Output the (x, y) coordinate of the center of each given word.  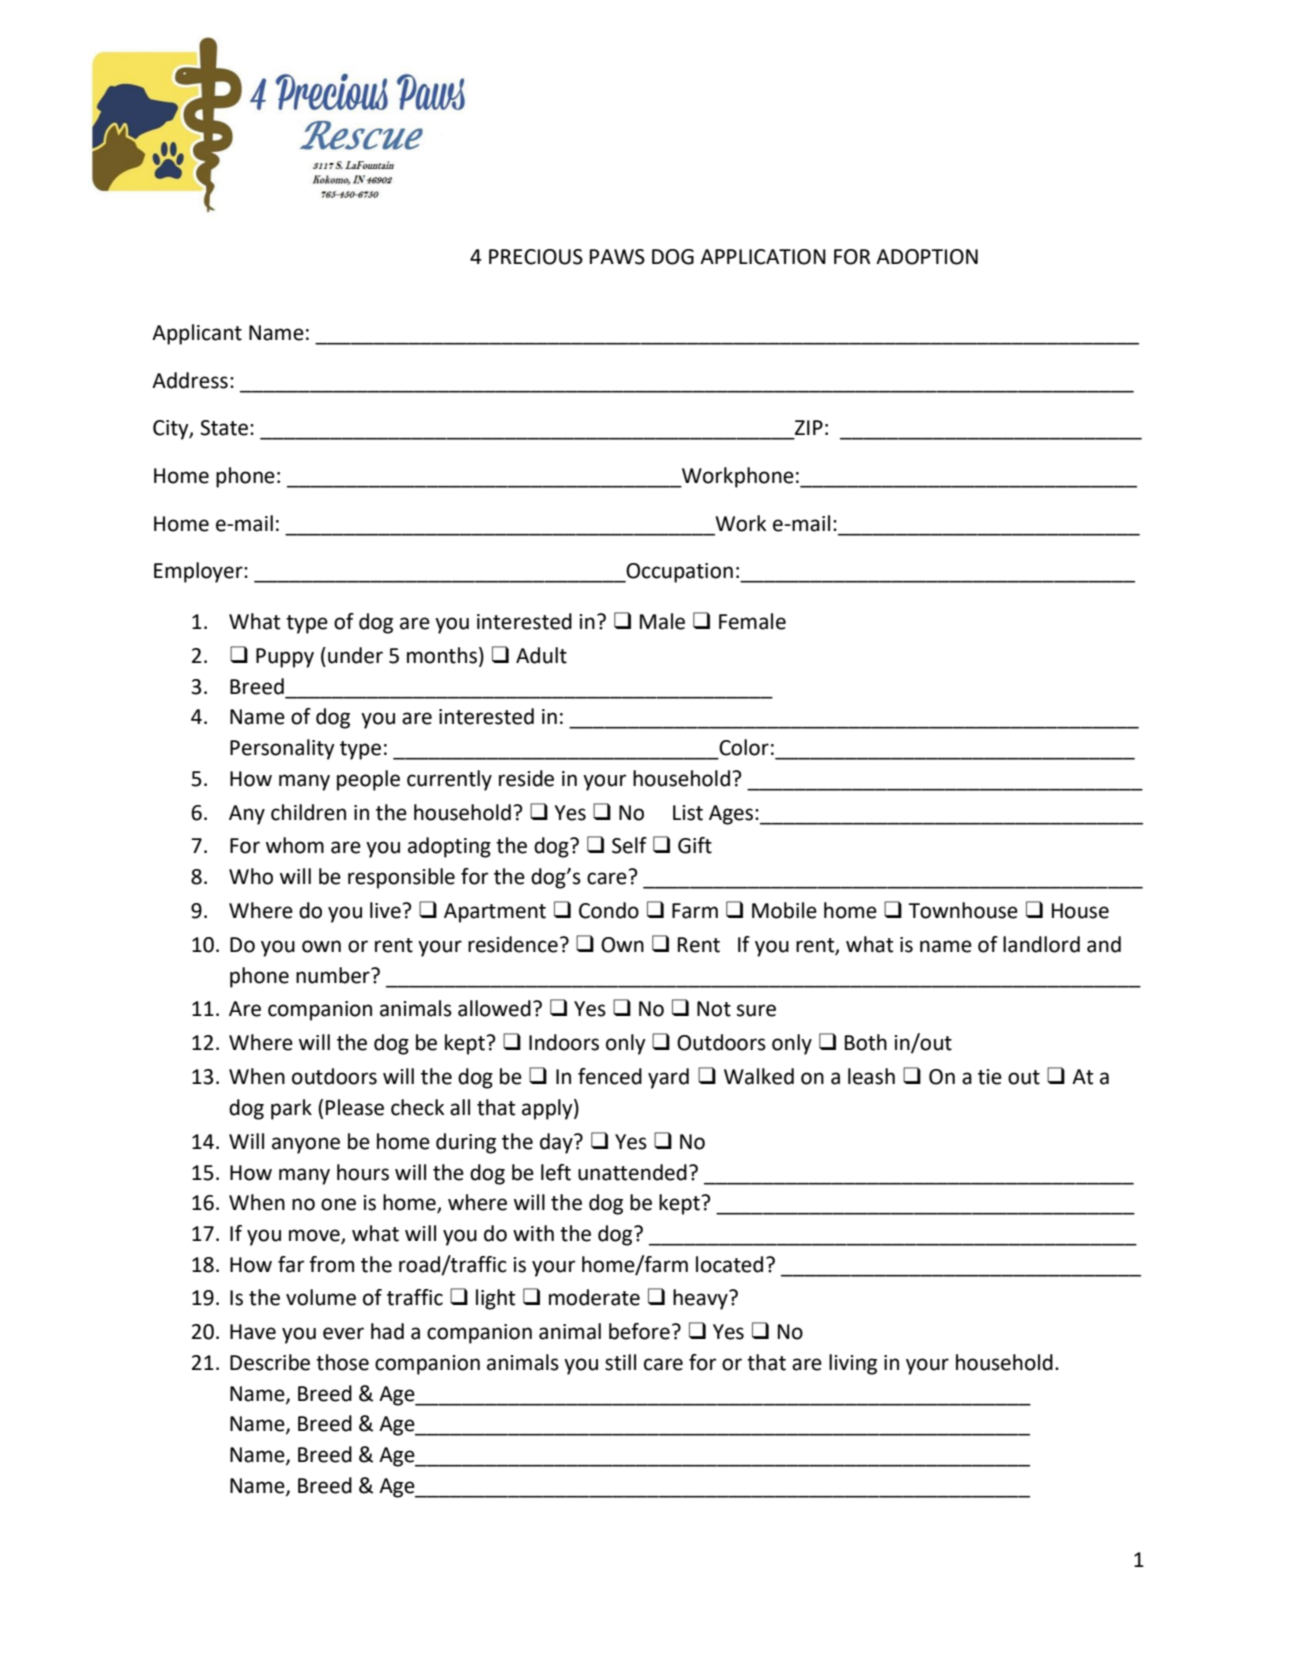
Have (253, 1332)
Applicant (197, 334)
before (639, 1331)
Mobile (784, 910)
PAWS (617, 257)
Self (629, 845)
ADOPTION (927, 257)
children (308, 812)
